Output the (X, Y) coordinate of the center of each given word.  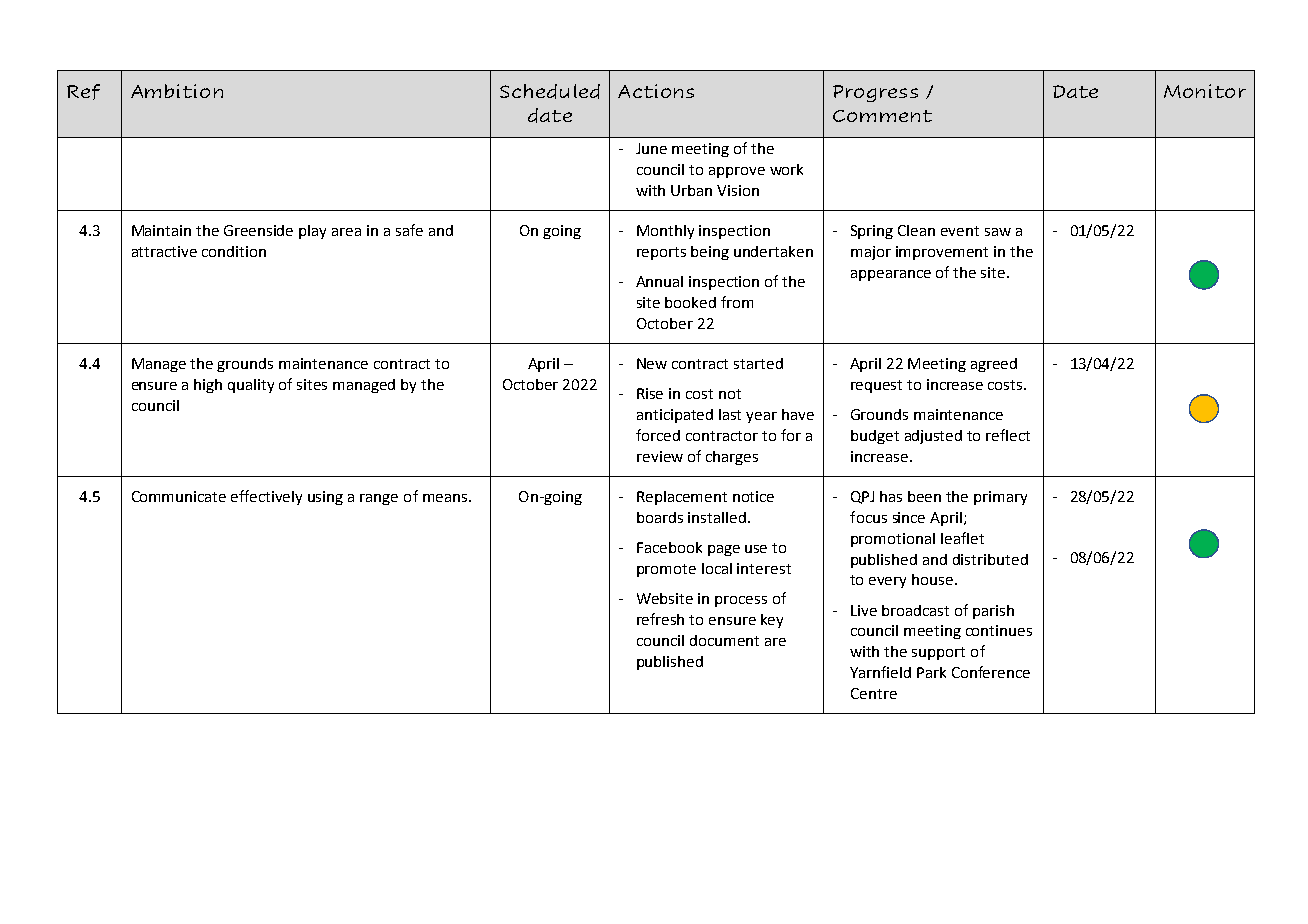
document (724, 640)
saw (998, 232)
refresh (660, 619)
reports (661, 253)
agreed (994, 365)
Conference (991, 672)
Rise (650, 393)
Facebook (669, 547)
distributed (990, 559)
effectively (266, 497)
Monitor (1205, 91)
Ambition (177, 91)
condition (234, 251)
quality (251, 386)
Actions (656, 91)
